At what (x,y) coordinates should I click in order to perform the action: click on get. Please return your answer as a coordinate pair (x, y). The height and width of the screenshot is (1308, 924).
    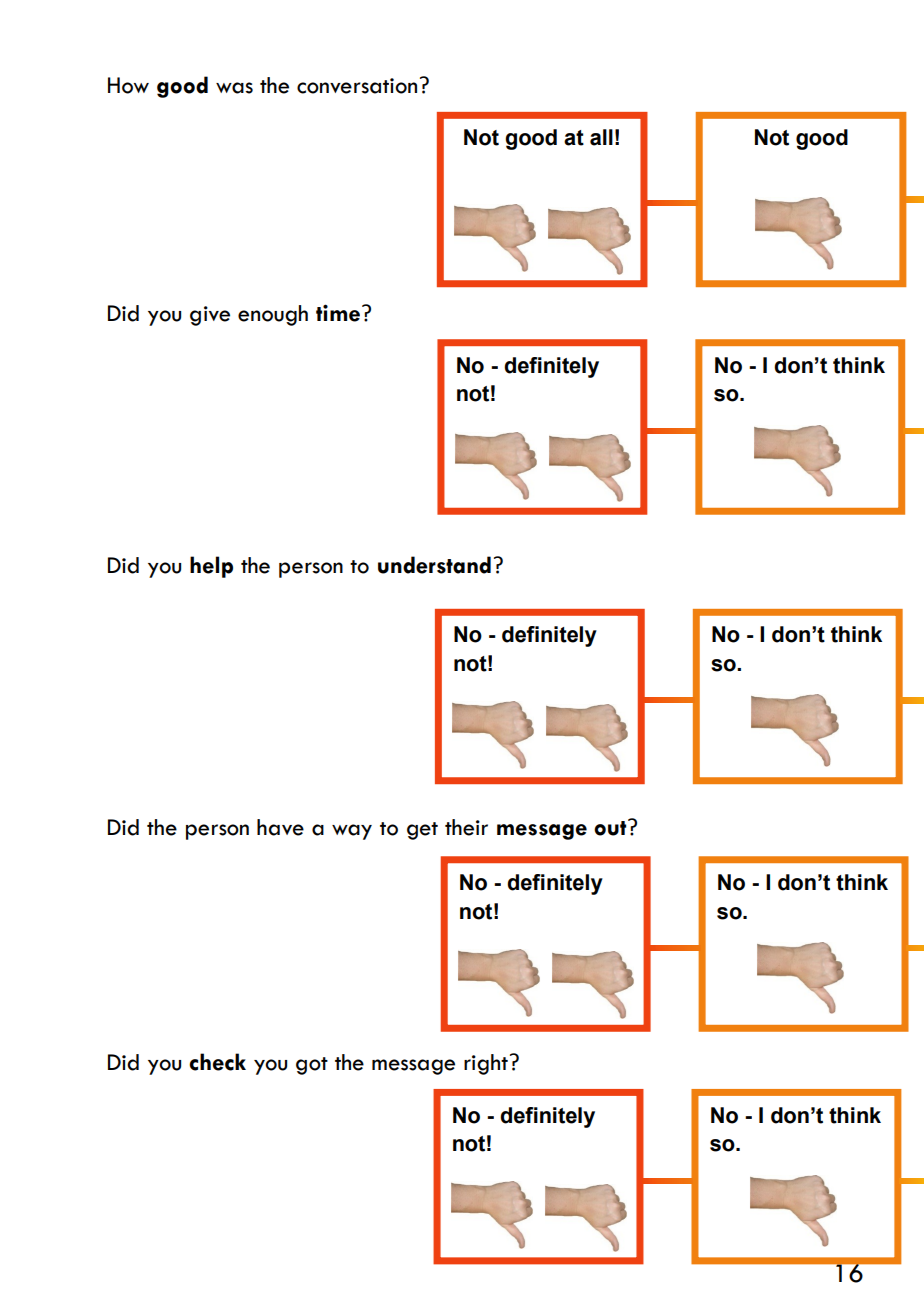
    Looking at the image, I should click on (422, 831).
